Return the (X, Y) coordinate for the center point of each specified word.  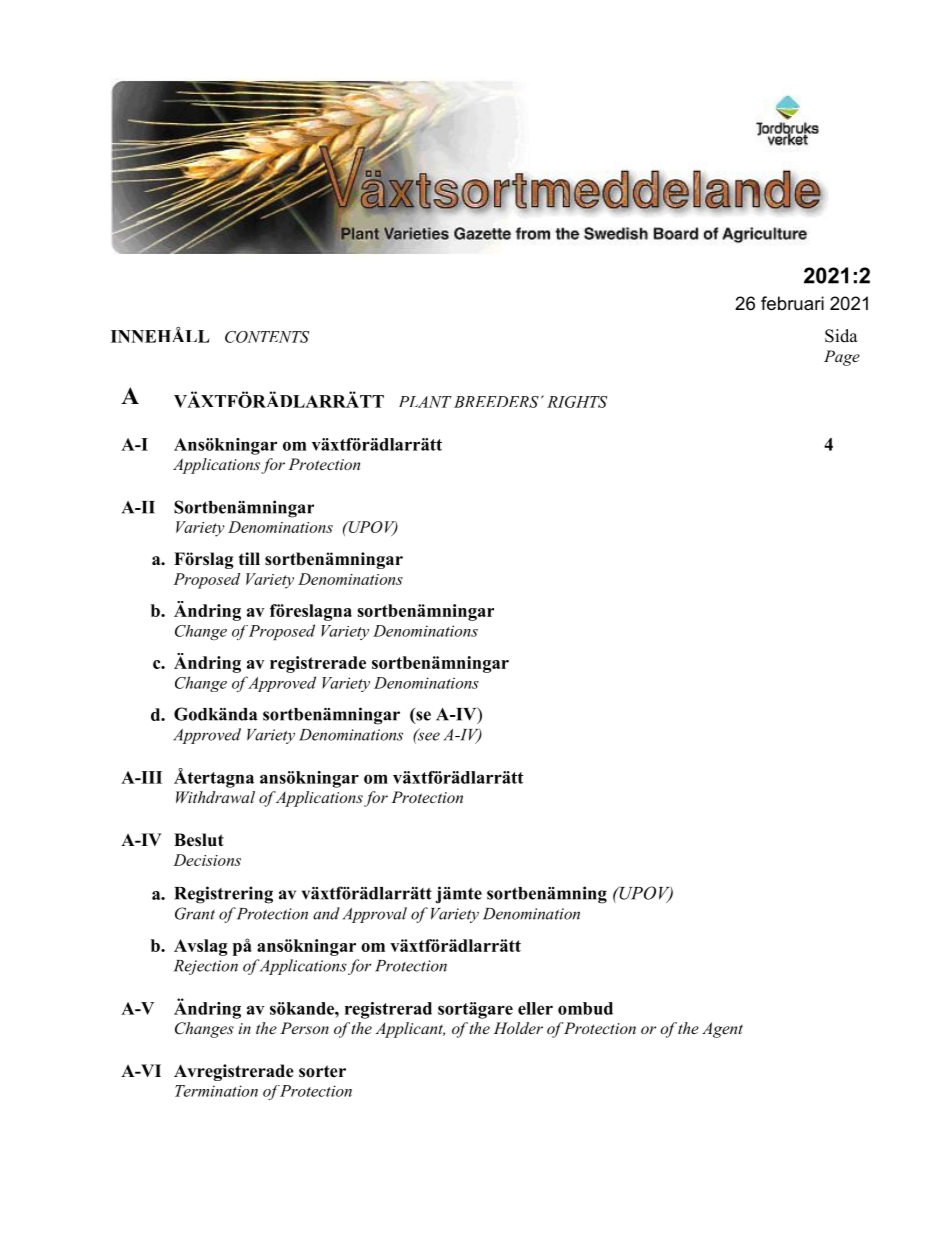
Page (842, 358)
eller (535, 1008)
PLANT (425, 402)
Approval (374, 915)
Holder (518, 1028)
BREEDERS (496, 402)
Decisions (207, 860)
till (249, 558)
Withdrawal (215, 797)
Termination (216, 1091)
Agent (722, 1030)
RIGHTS (577, 402)
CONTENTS (267, 337)
